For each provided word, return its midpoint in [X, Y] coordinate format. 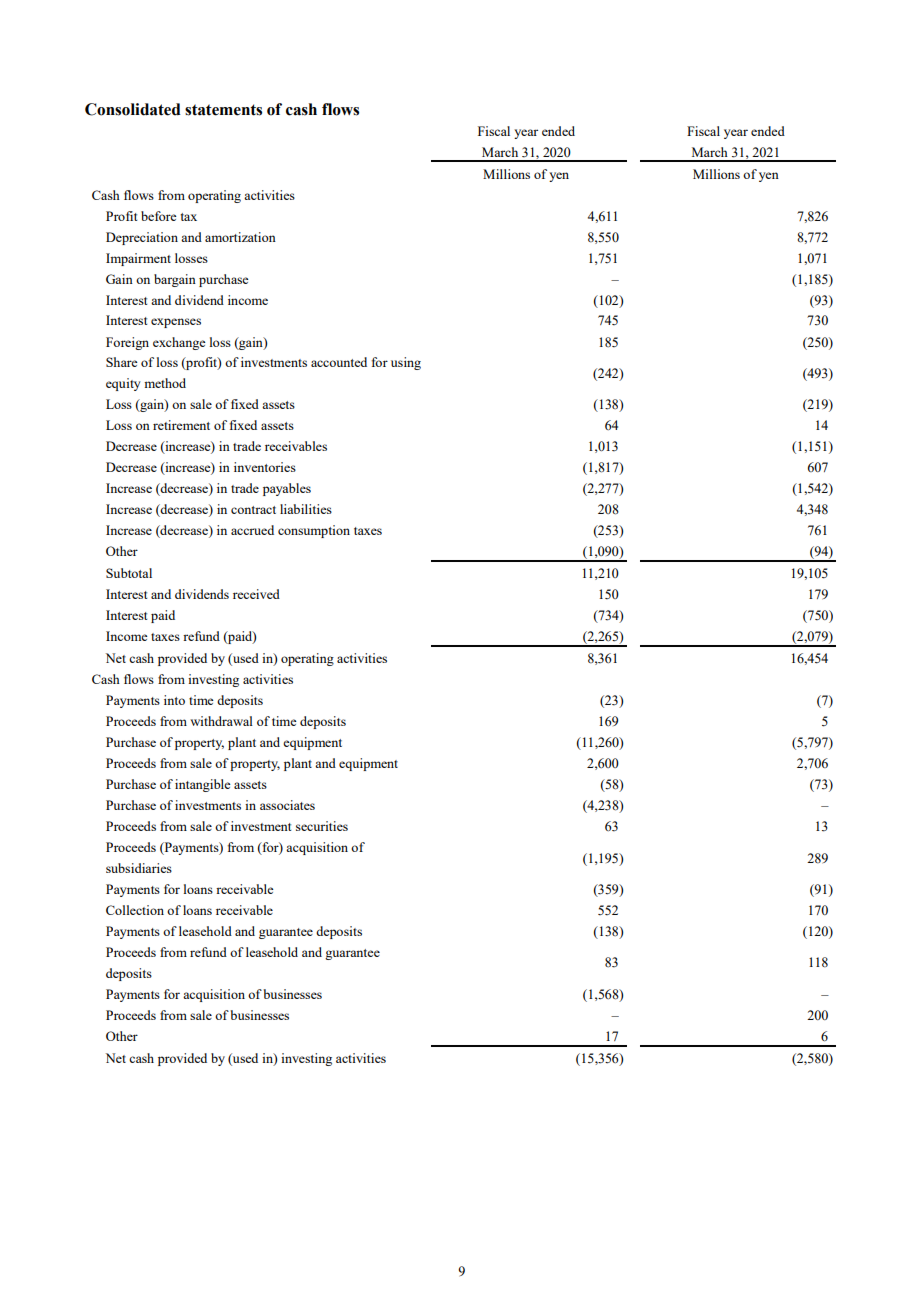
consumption [314, 531]
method [165, 383]
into [174, 700]
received [256, 594]
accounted [339, 362]
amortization [240, 237]
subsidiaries [139, 868]
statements [223, 110]
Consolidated [133, 109]
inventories [265, 467]
